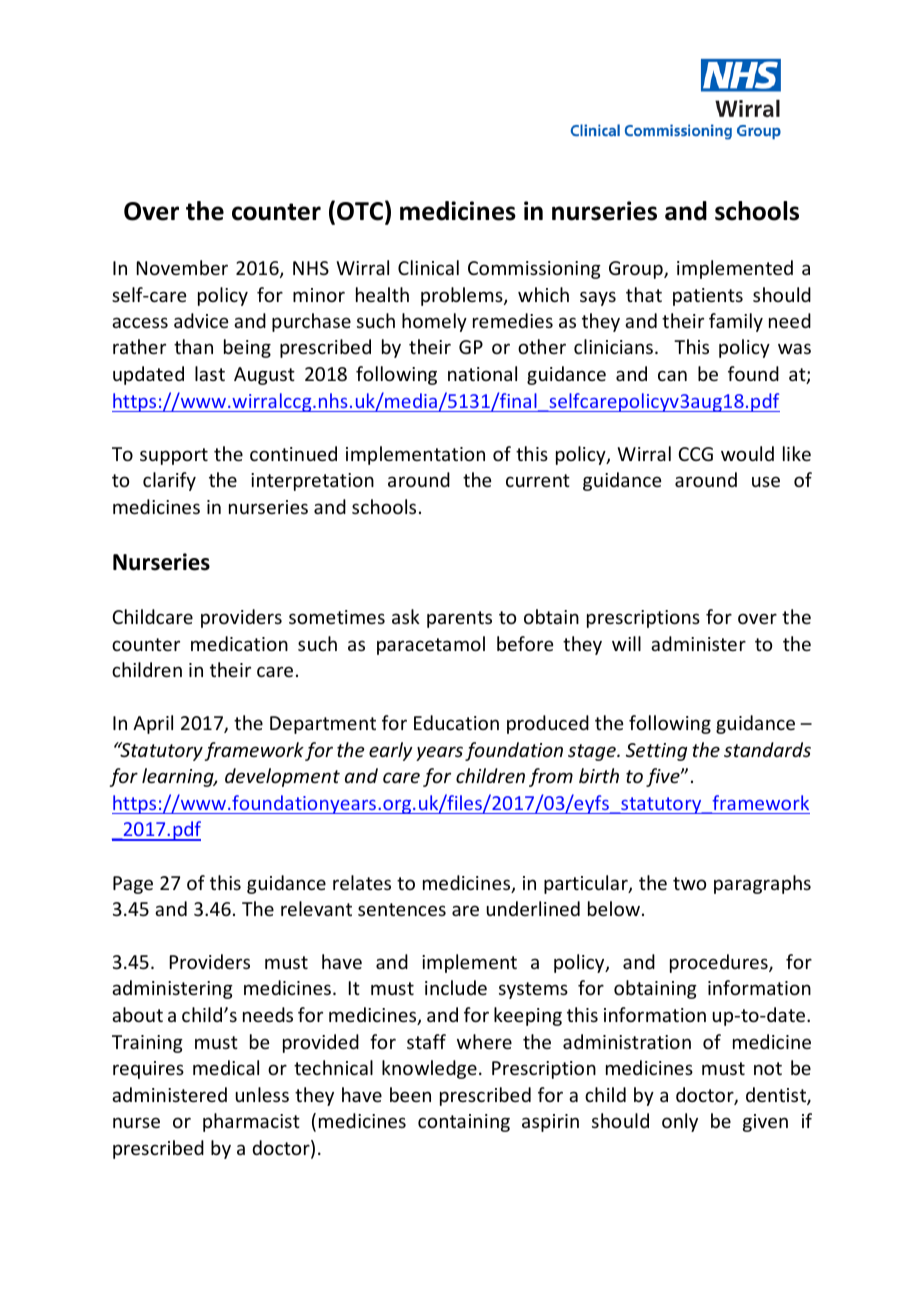  Describe the element at coordinates (428, 267) in the screenshot. I see `Clinical` at that location.
